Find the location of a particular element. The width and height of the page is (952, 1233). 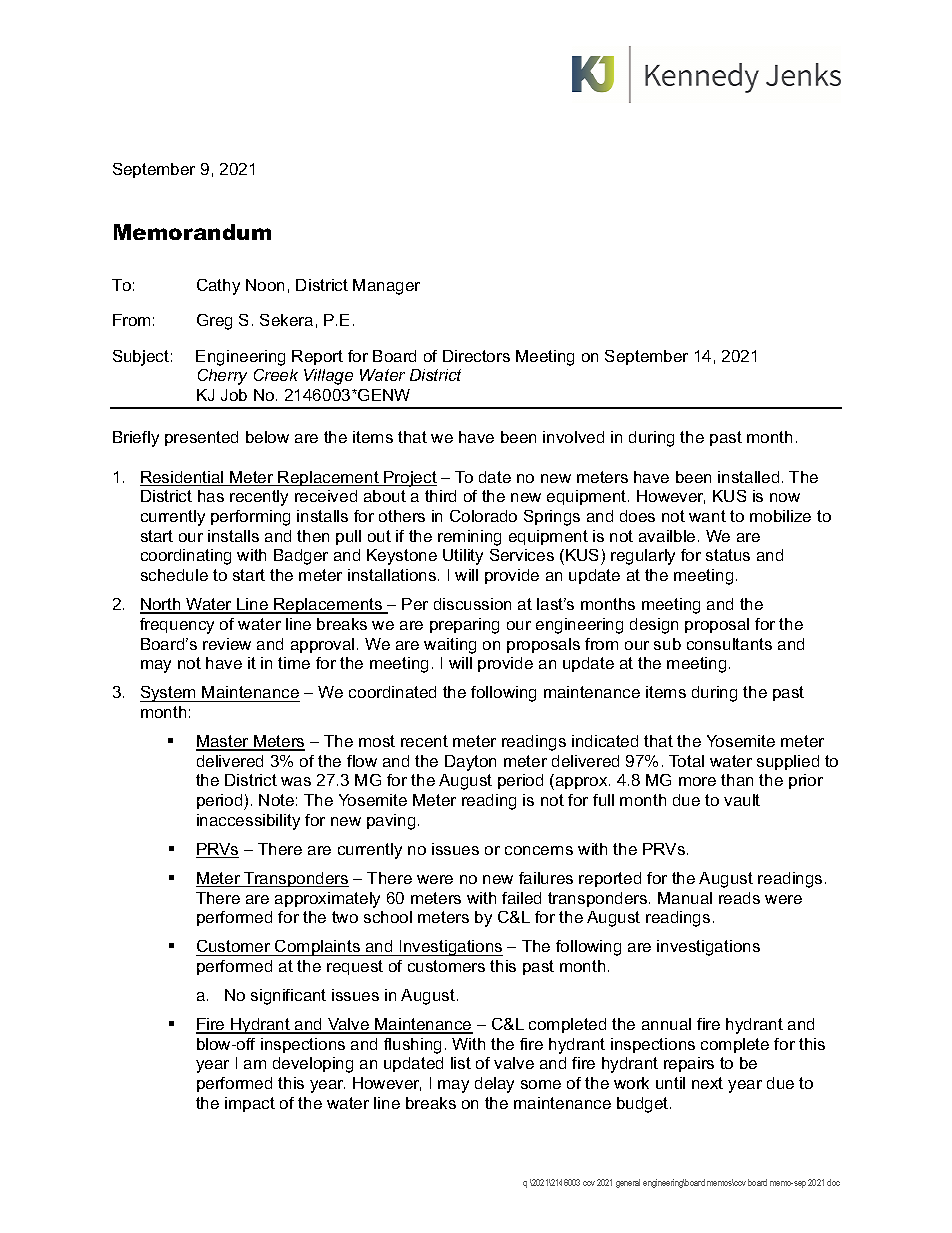

Greg is located at coordinates (214, 322).
